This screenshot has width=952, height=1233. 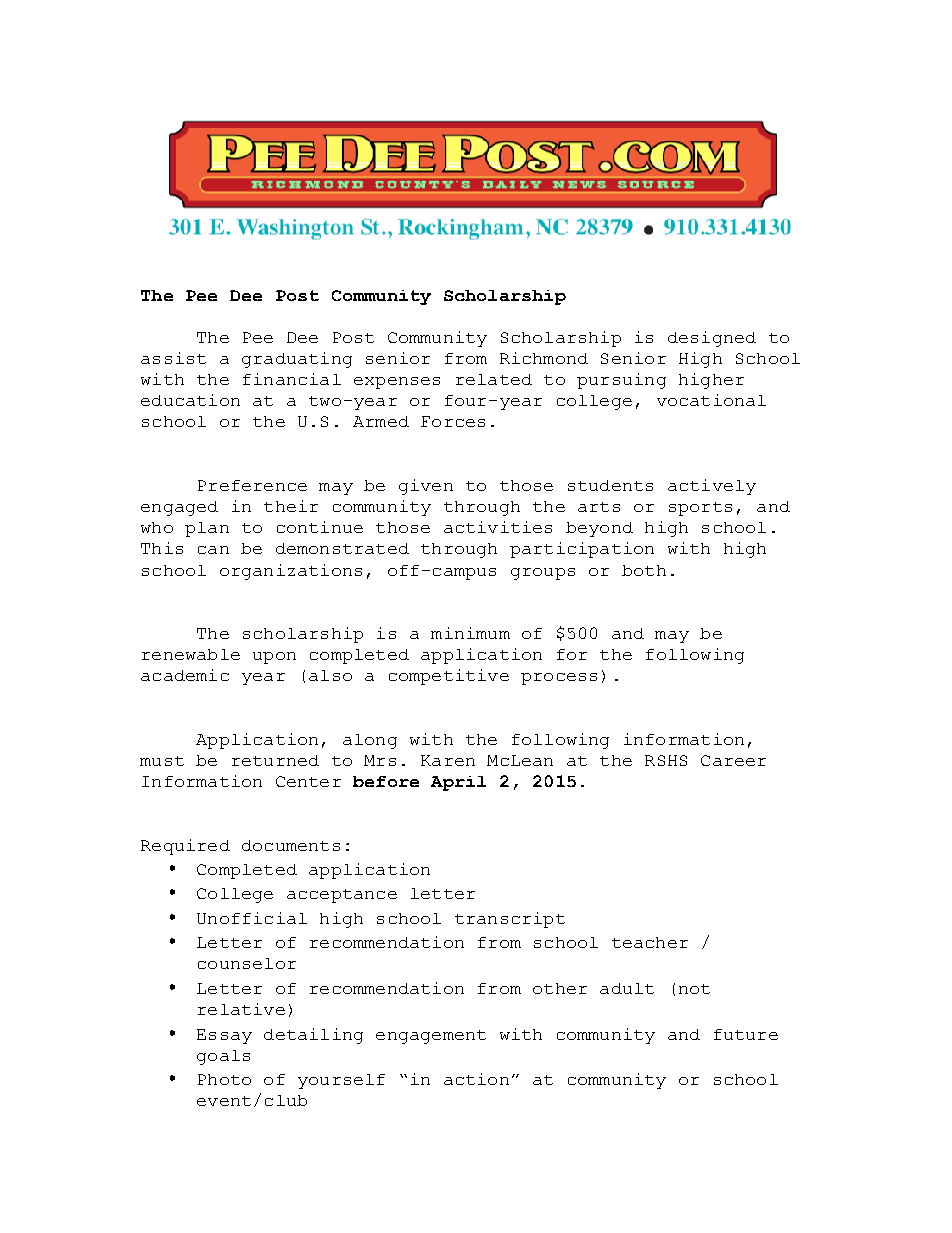 What do you see at coordinates (476, 1079) in the screenshot?
I see `action` at bounding box center [476, 1079].
